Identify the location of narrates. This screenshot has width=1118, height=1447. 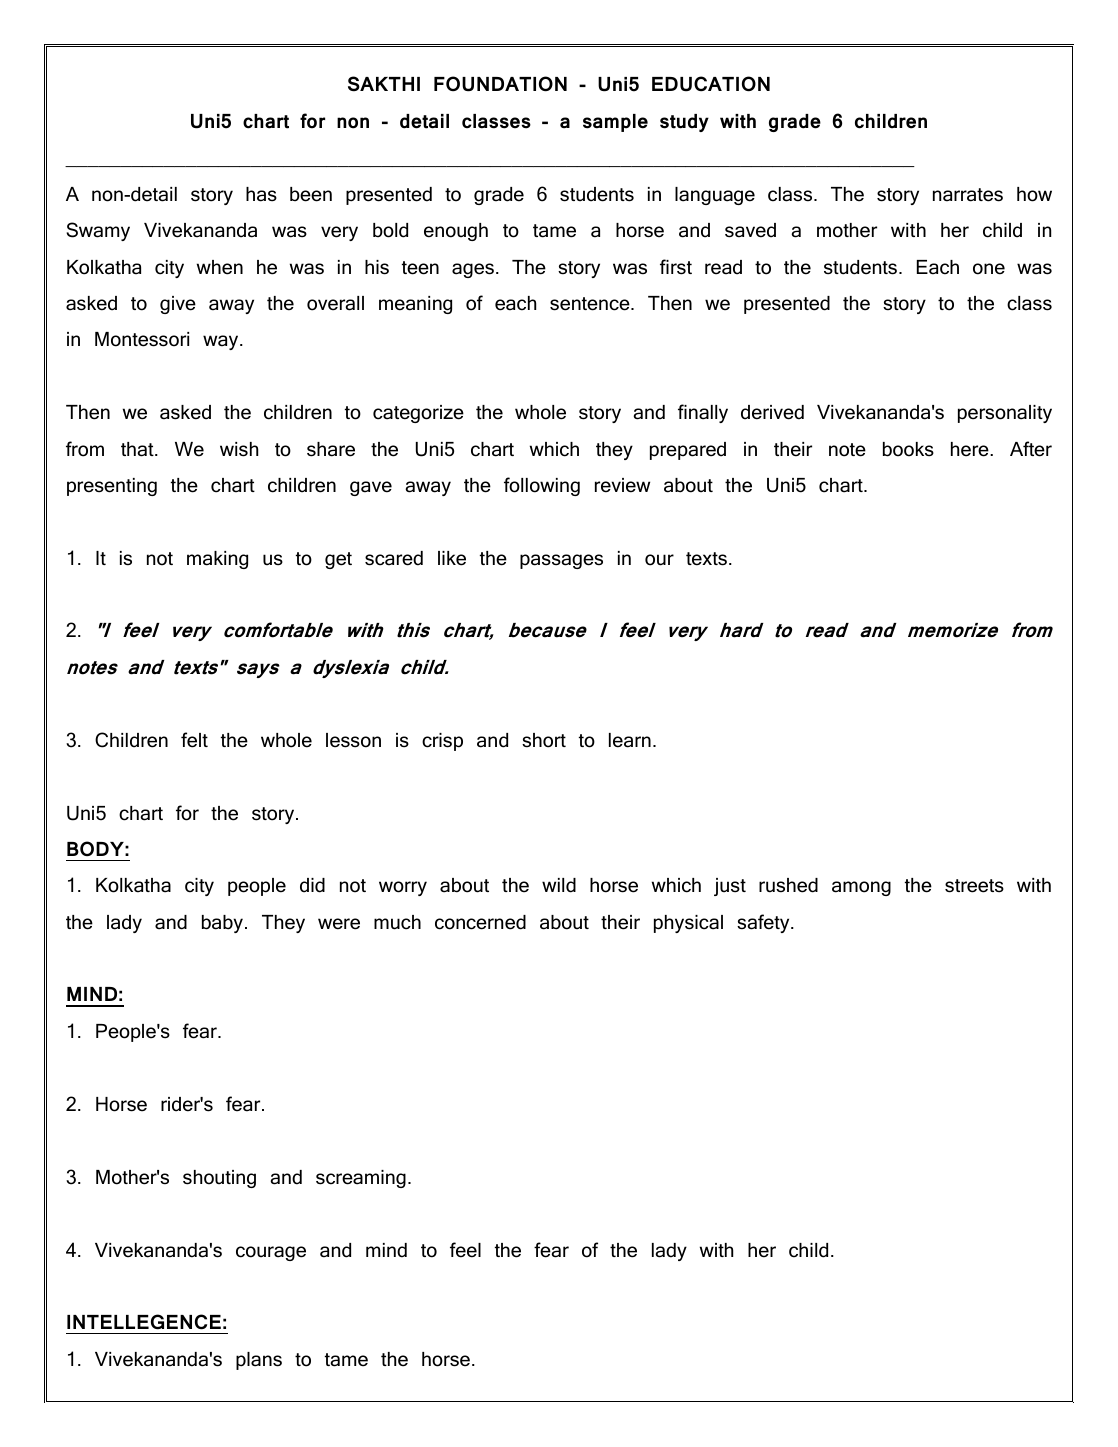
(968, 195).
